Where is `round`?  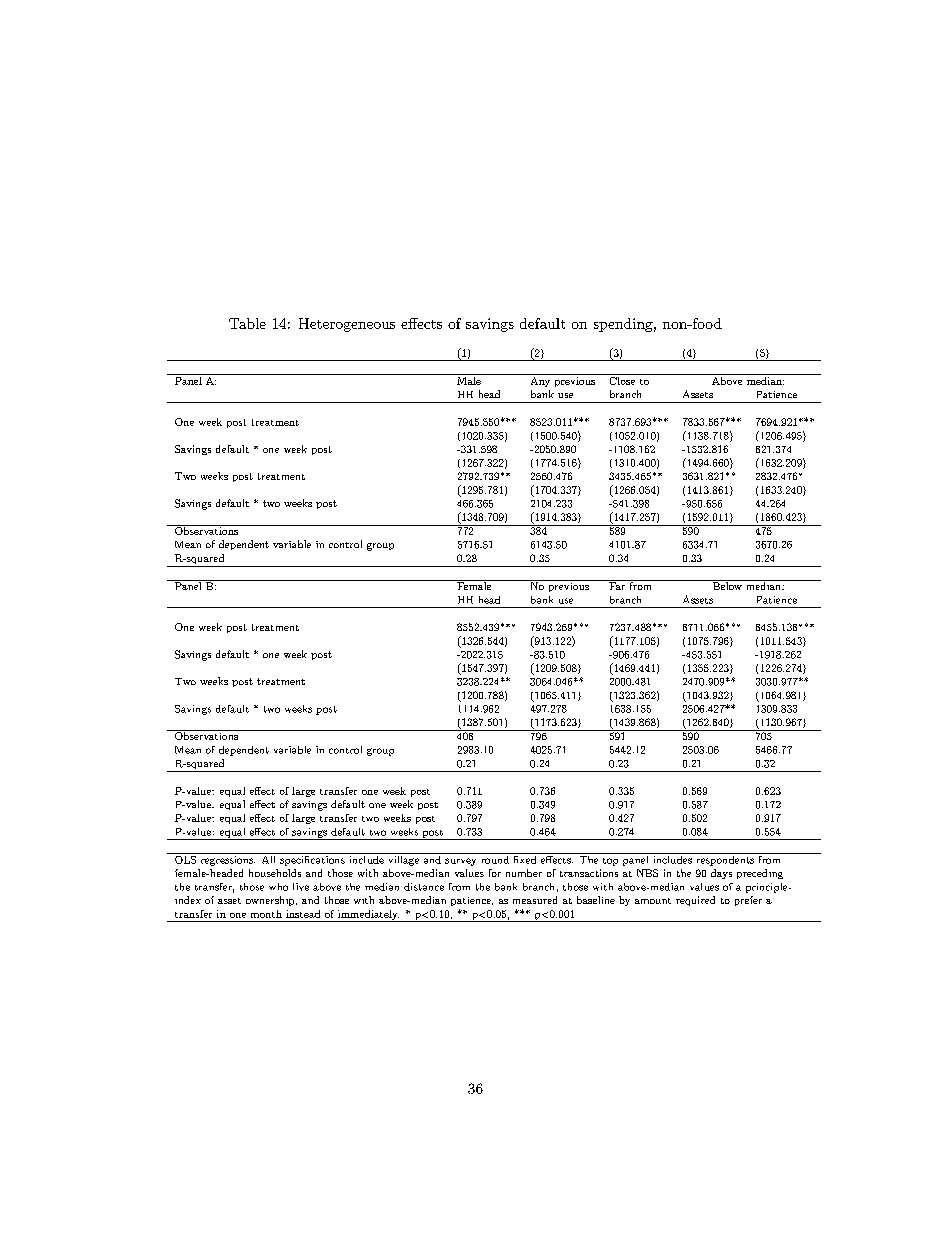
round is located at coordinates (494, 858).
